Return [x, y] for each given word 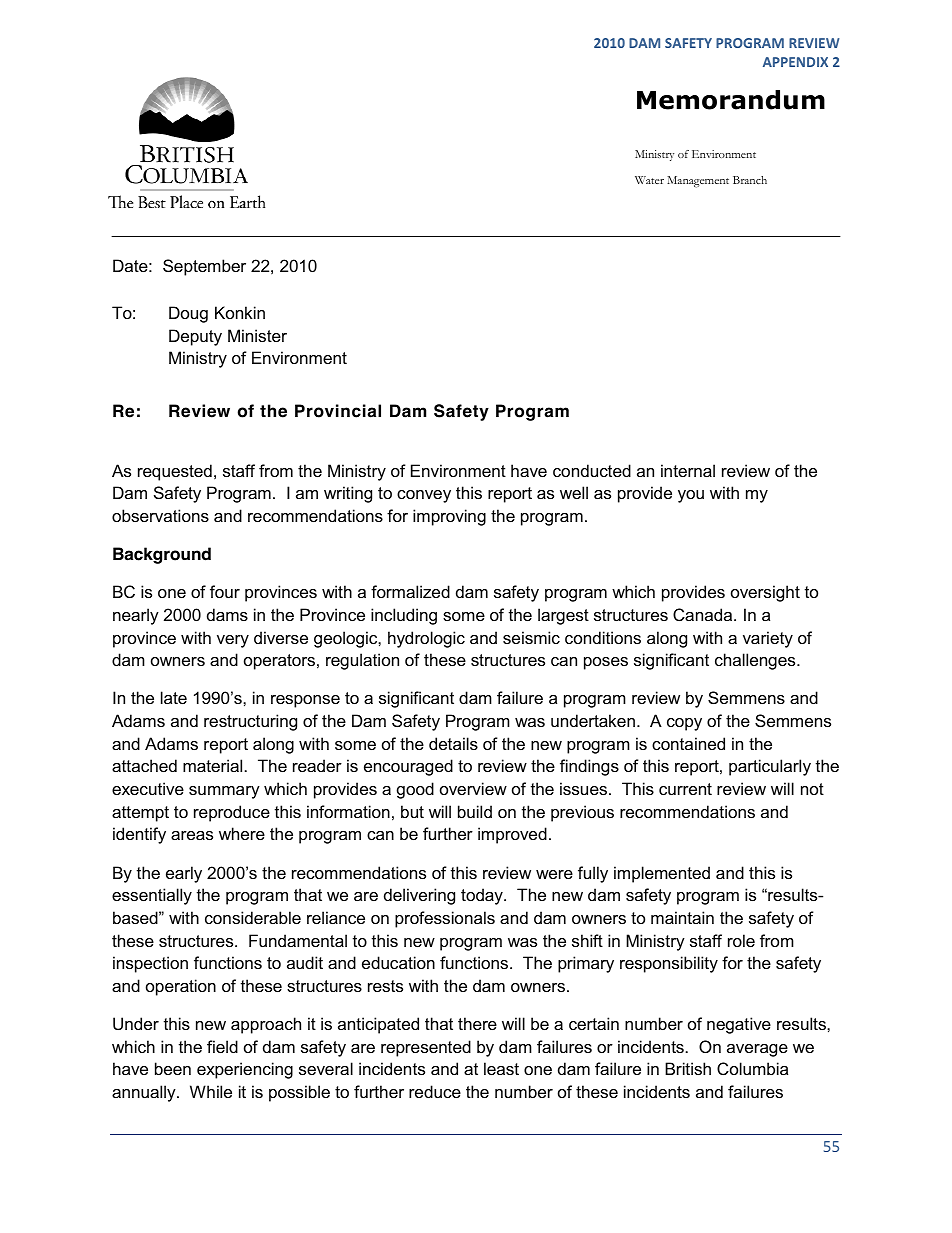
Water [649, 180]
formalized [410, 591]
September [204, 267]
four [225, 591]
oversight [765, 593]
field [222, 1046]
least [501, 1068]
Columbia [752, 1068]
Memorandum [731, 100]
